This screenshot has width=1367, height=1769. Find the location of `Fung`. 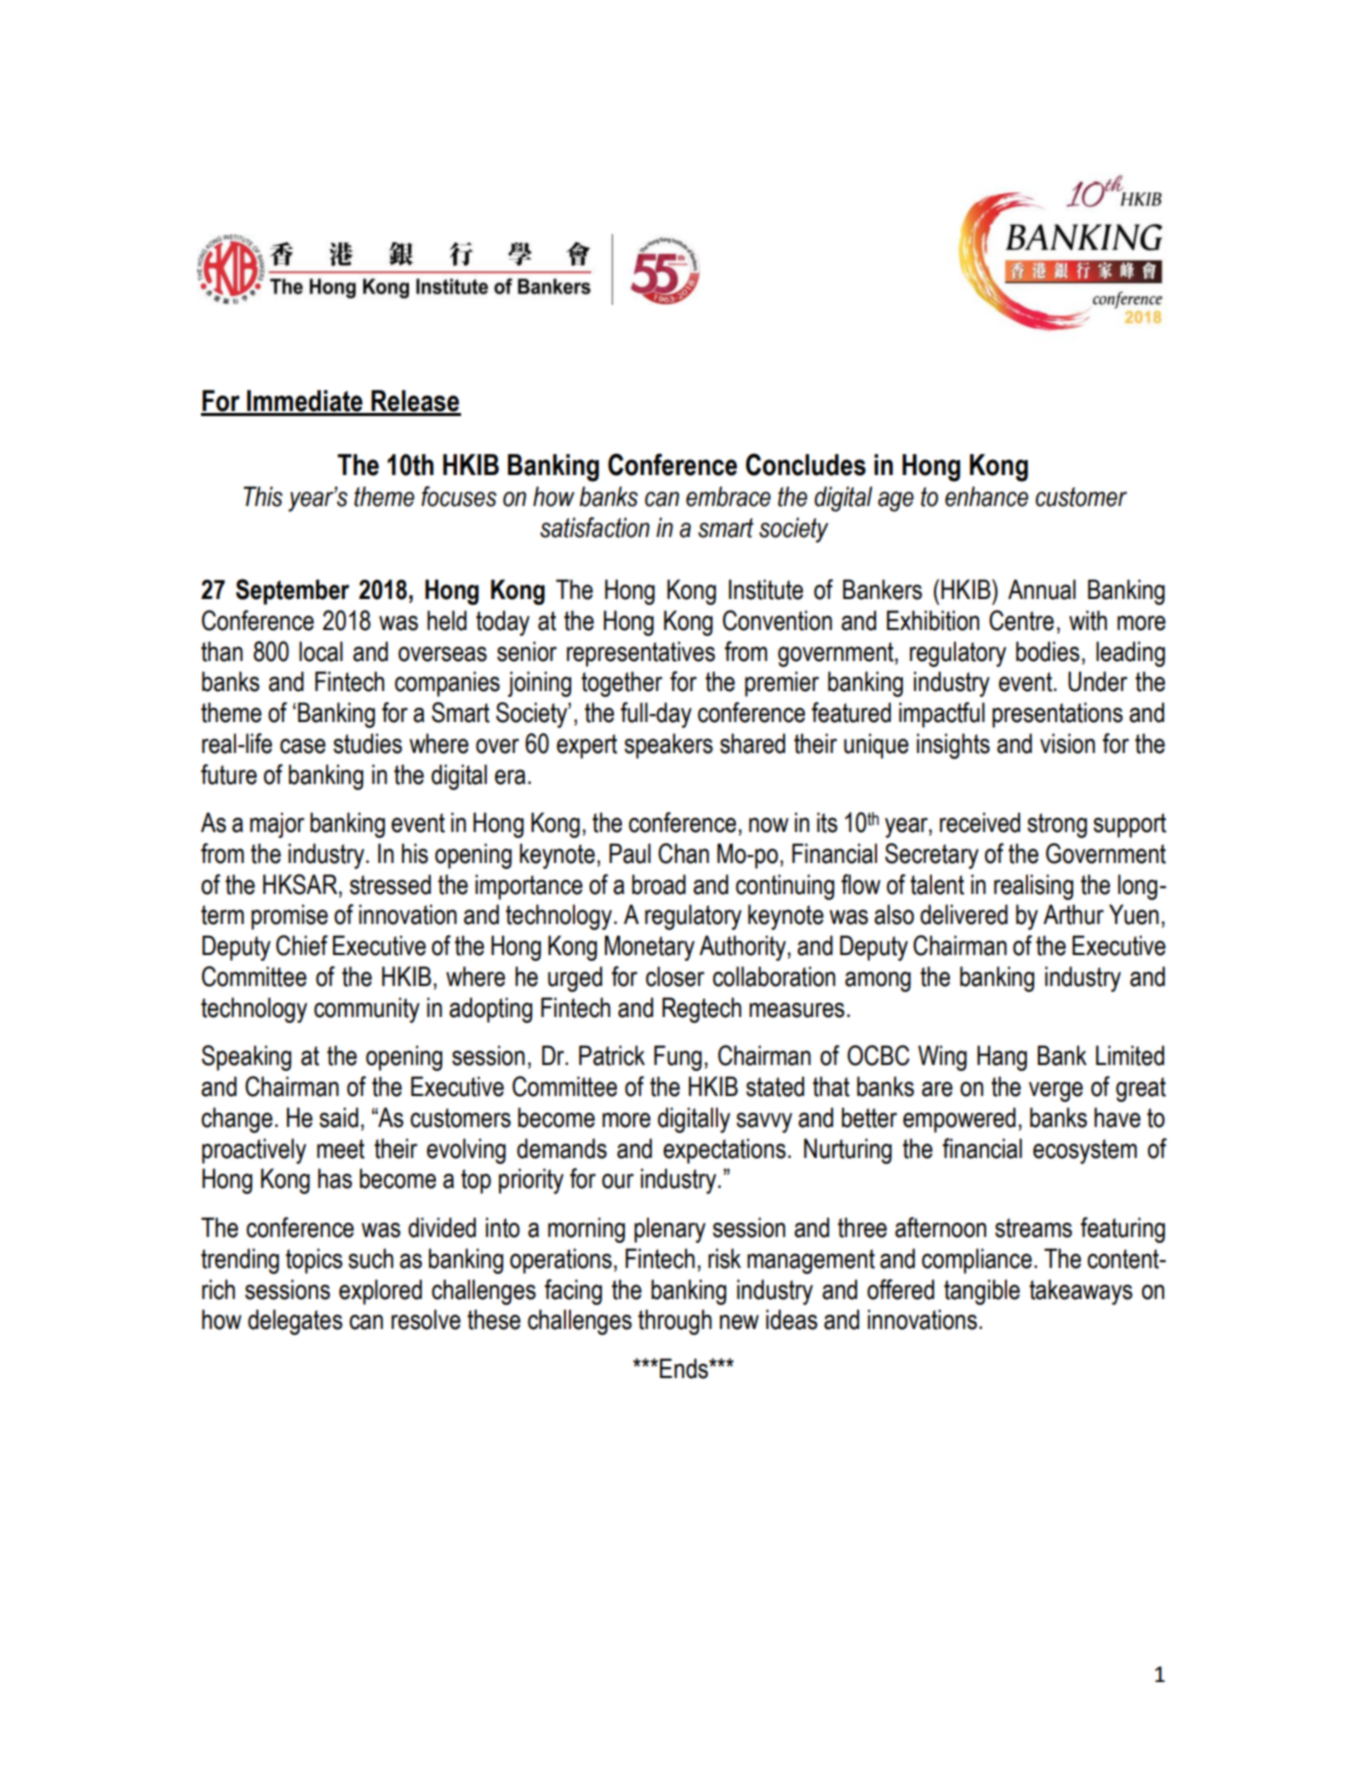

Fung is located at coordinates (678, 1058).
